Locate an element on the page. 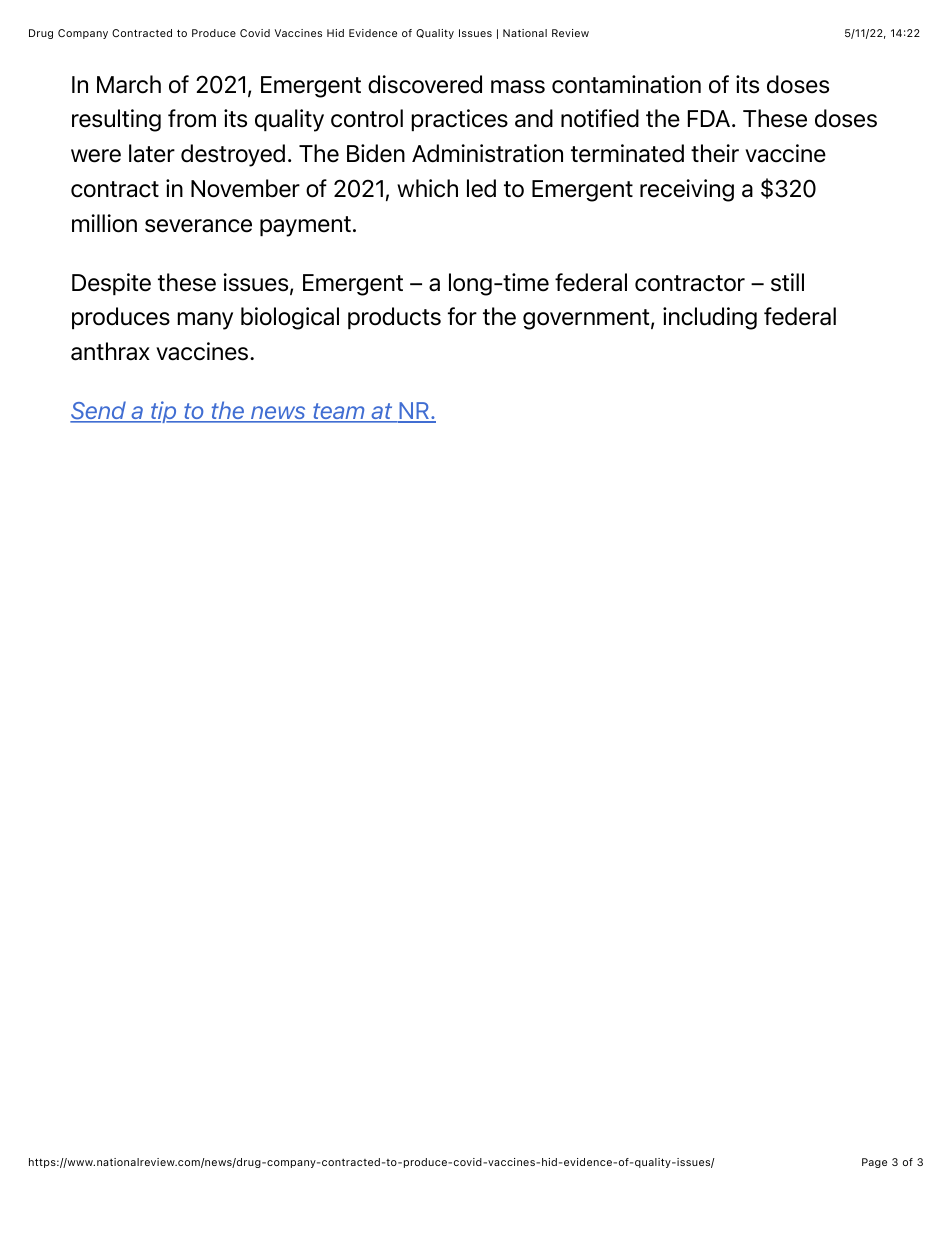 The image size is (952, 1233). from is located at coordinates (192, 118).
